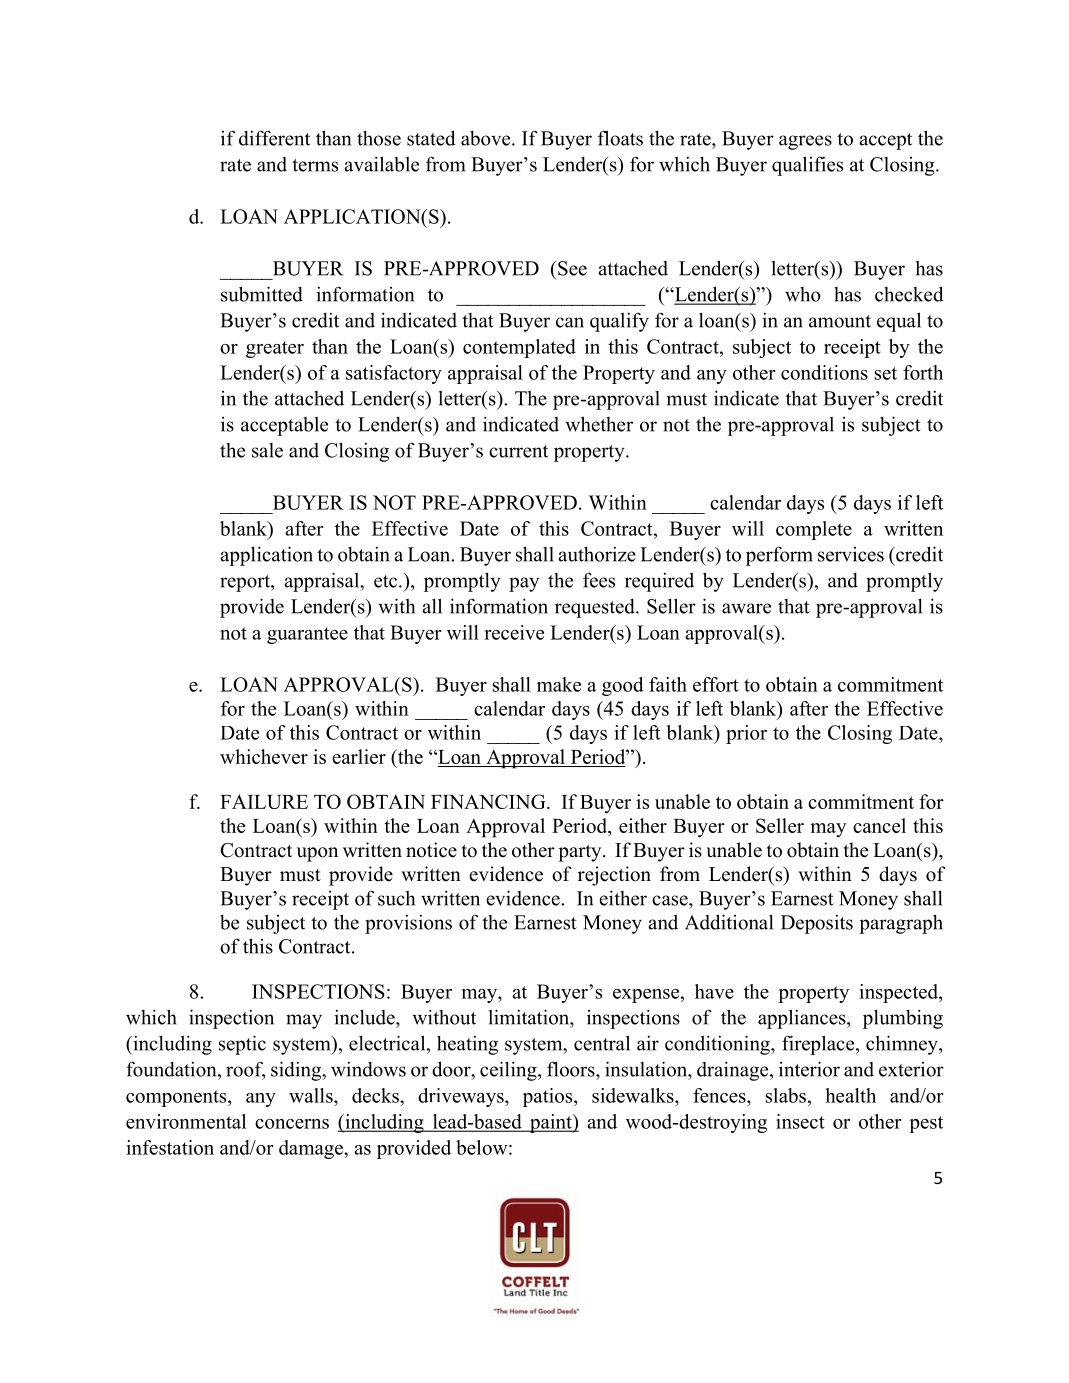 The image size is (1069, 1383). What do you see at coordinates (274, 138) in the screenshot?
I see `different` at bounding box center [274, 138].
